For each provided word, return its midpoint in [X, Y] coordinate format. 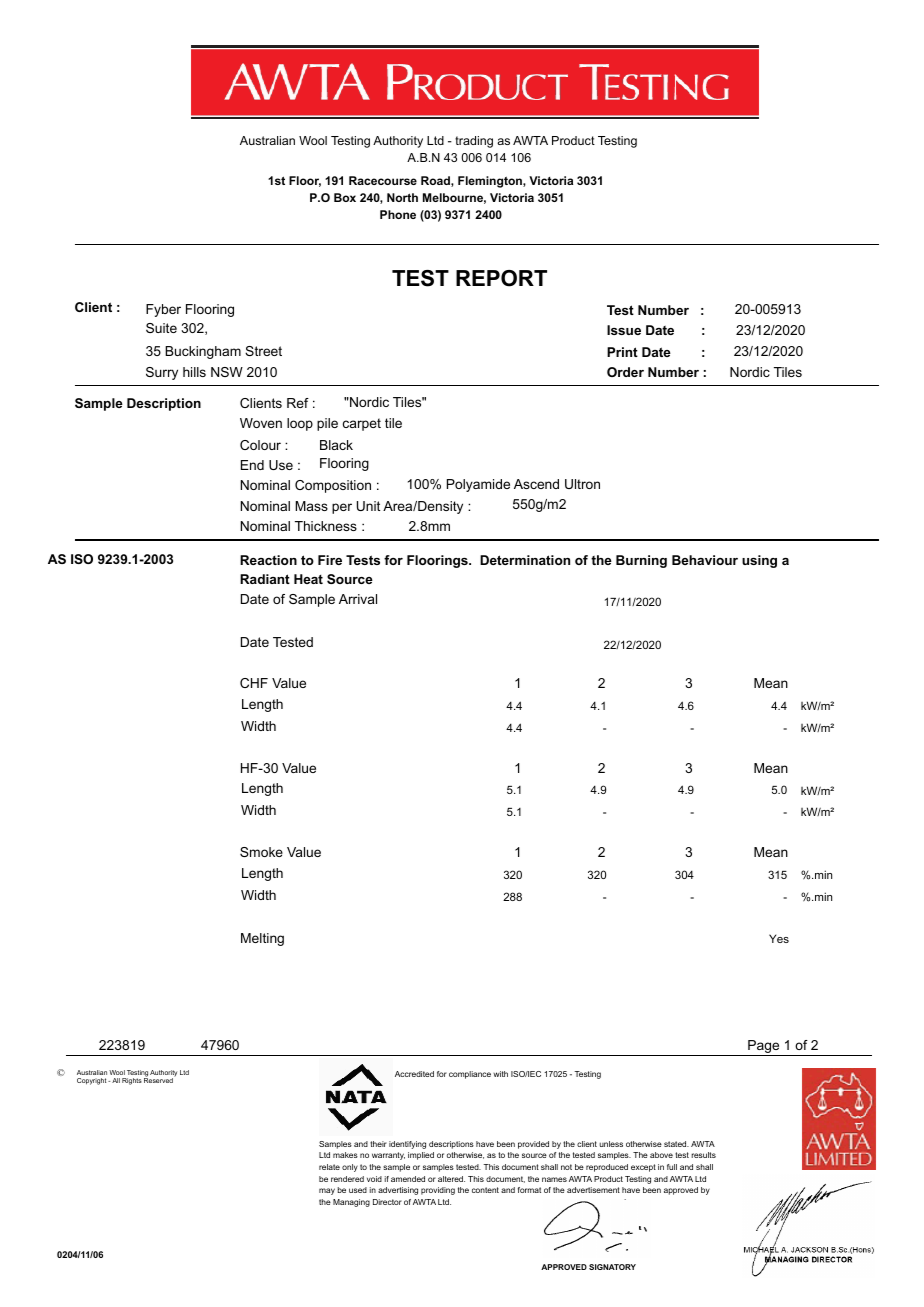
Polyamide [478, 485]
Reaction [268, 560]
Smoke [261, 852]
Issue [624, 330]
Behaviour [705, 560]
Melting [262, 939]
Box [345, 197]
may [327, 1191]
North [402, 197]
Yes [779, 938]
